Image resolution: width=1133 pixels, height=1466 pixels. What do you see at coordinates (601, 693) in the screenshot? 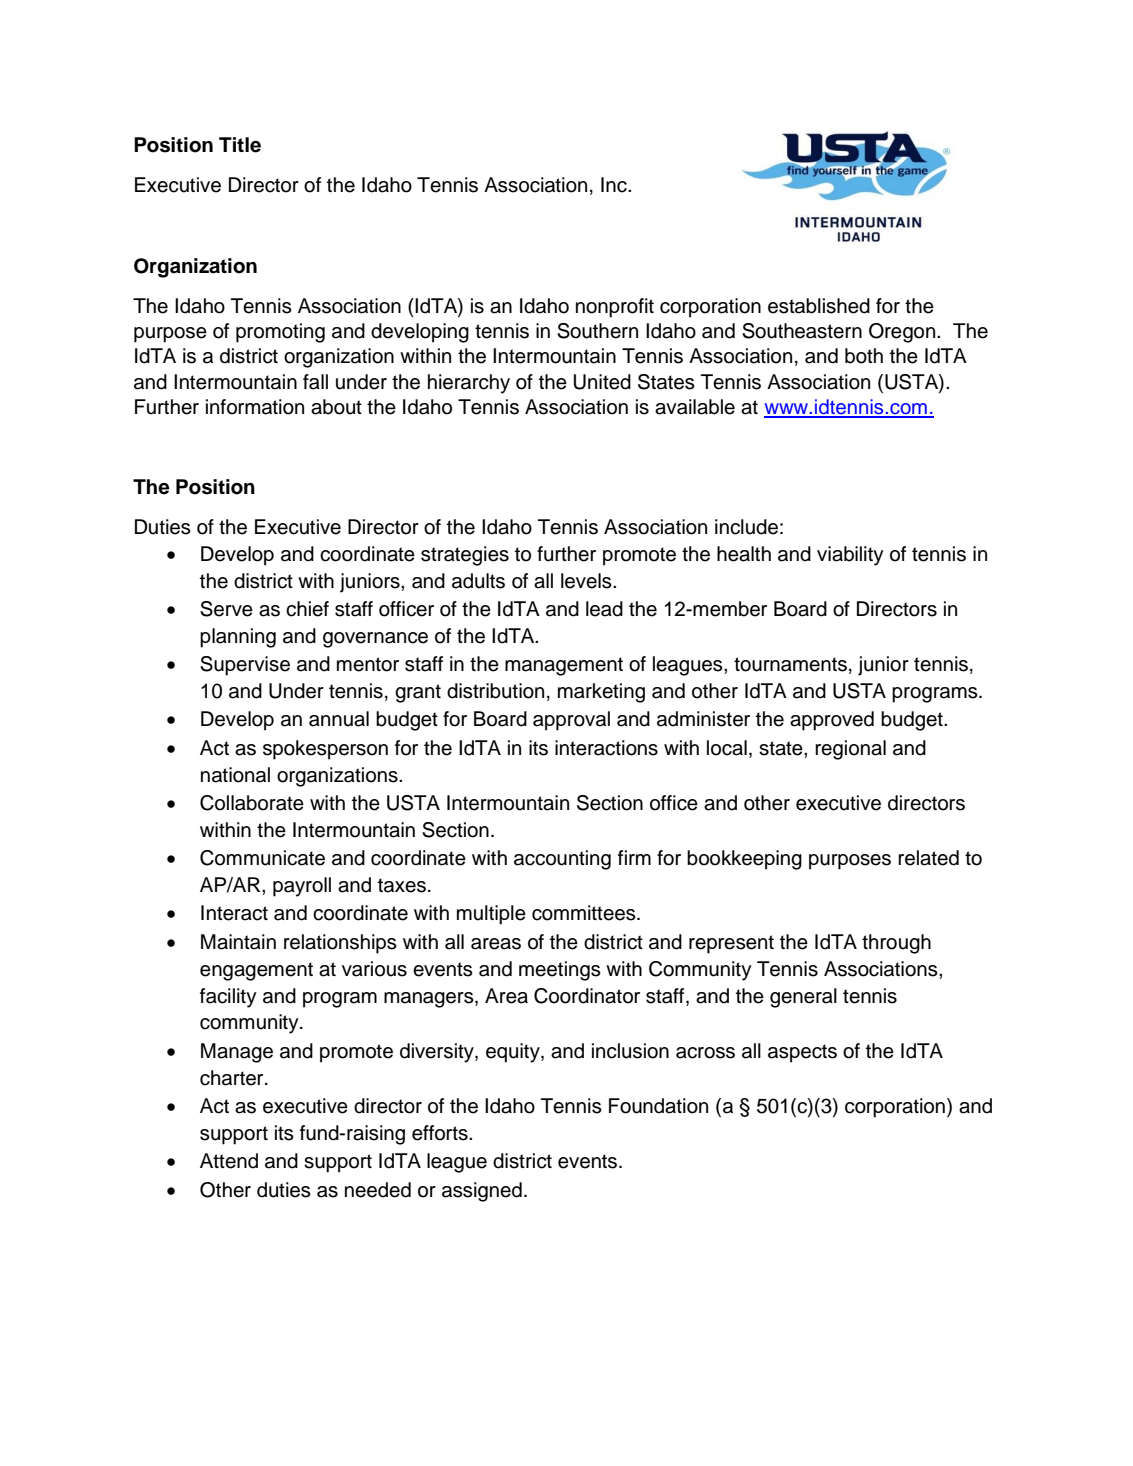
I see `marketing` at bounding box center [601, 693].
